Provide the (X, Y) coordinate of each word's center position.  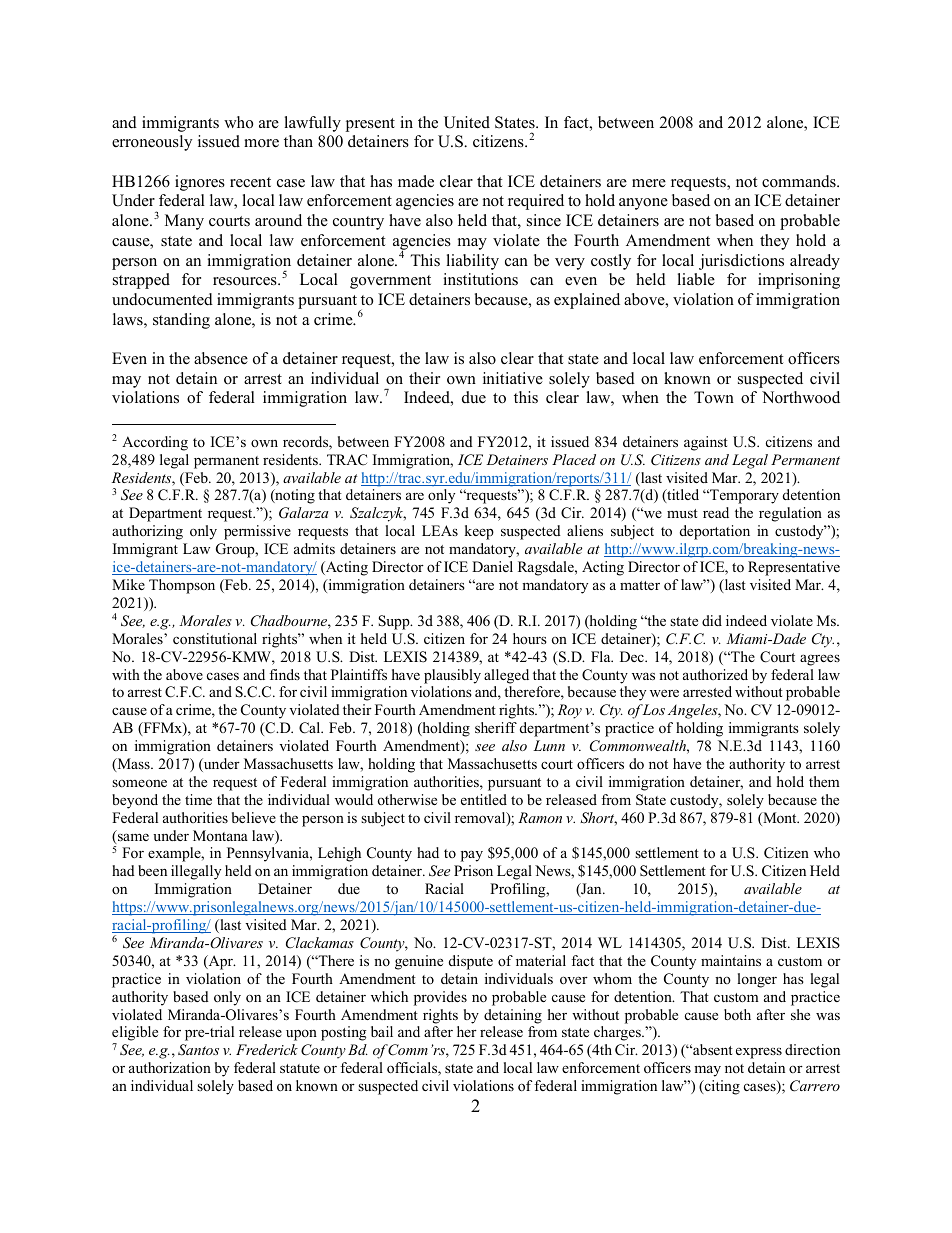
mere (649, 183)
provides (440, 998)
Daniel (492, 566)
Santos (198, 1050)
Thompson (182, 586)
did (712, 620)
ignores (200, 183)
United (467, 122)
